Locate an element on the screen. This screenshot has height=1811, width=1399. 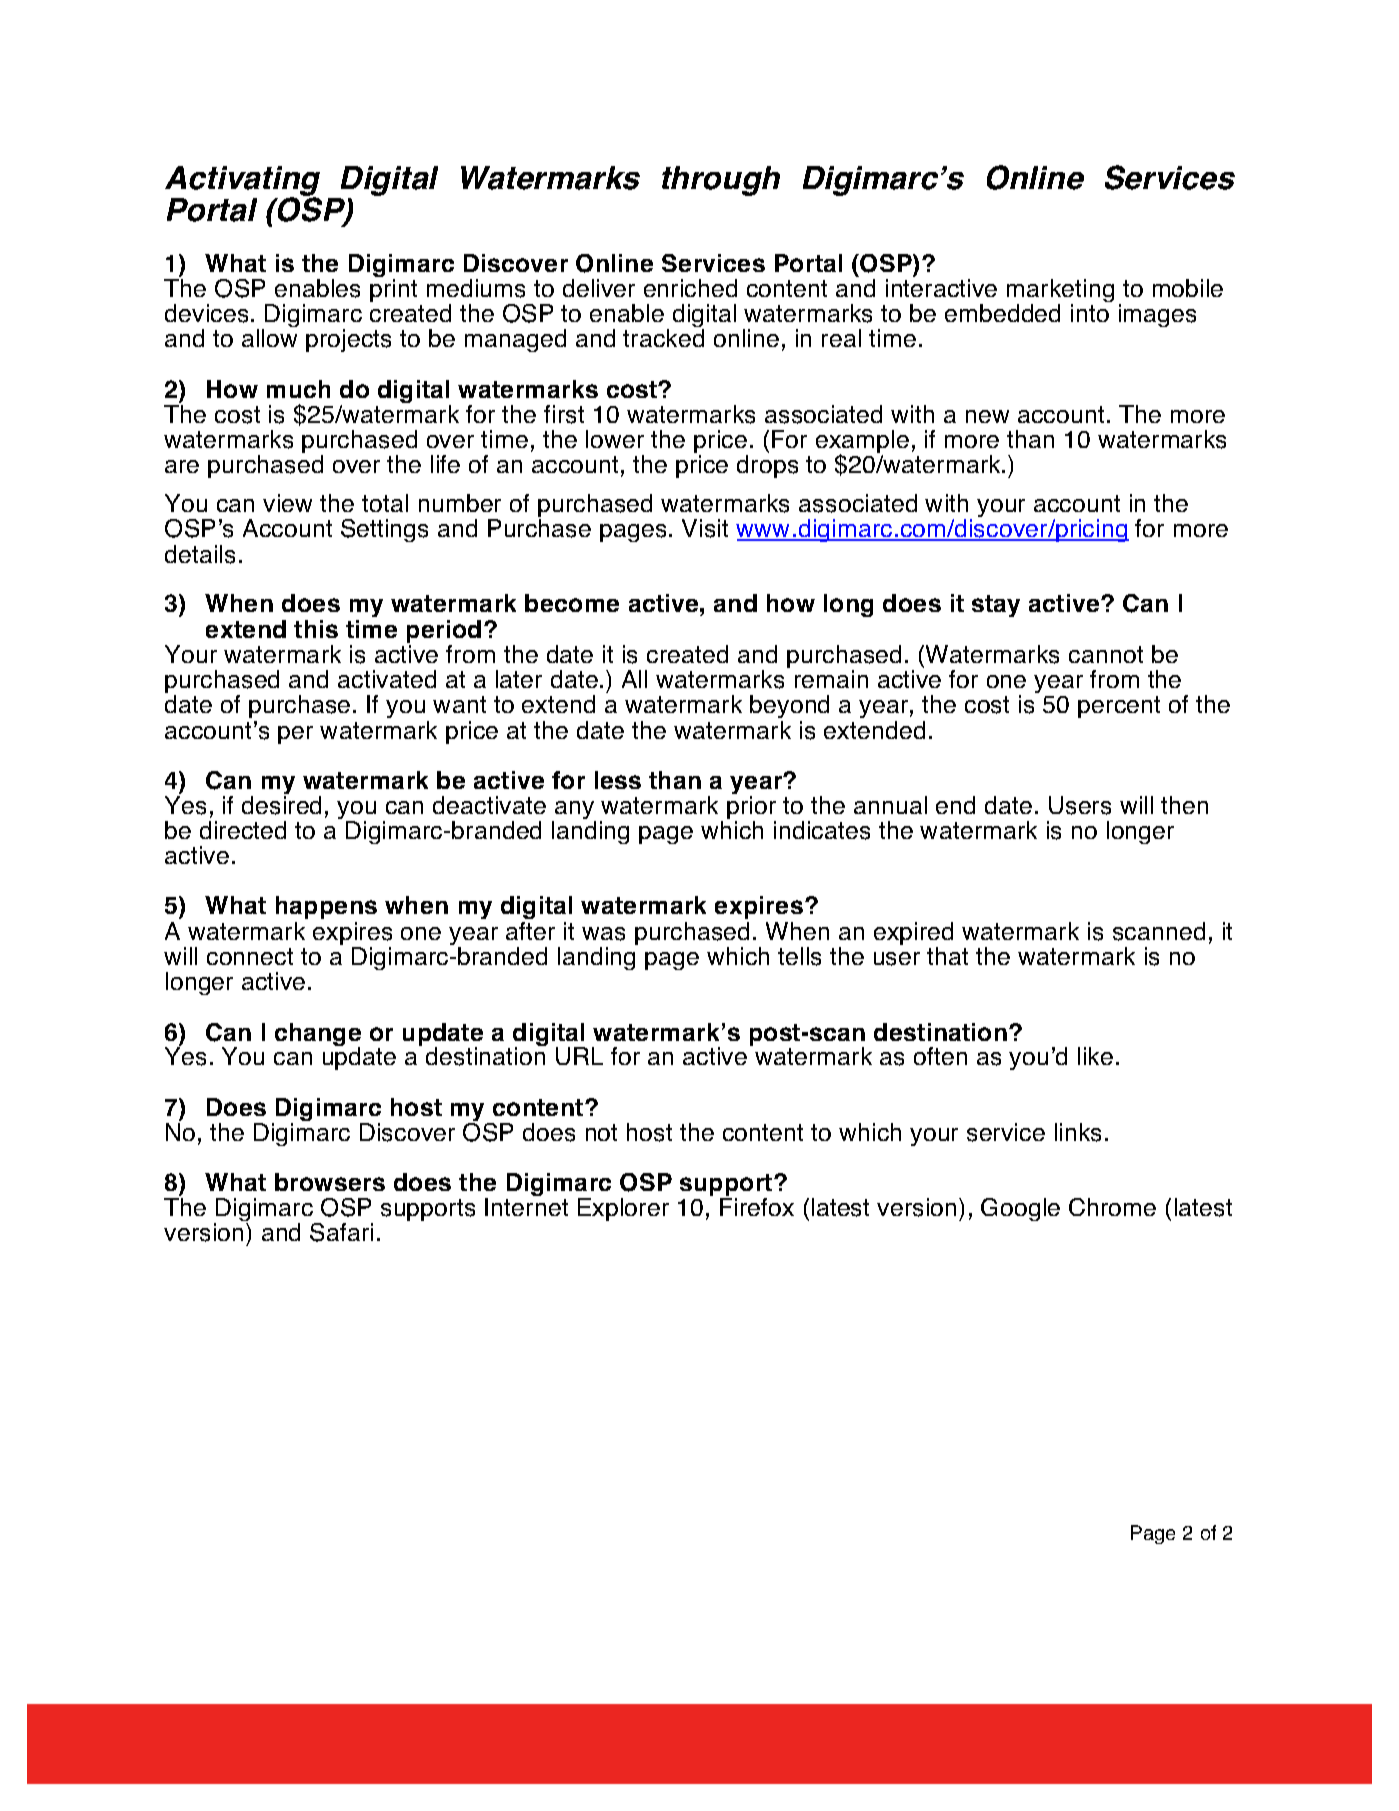
browsers is located at coordinates (330, 1182).
